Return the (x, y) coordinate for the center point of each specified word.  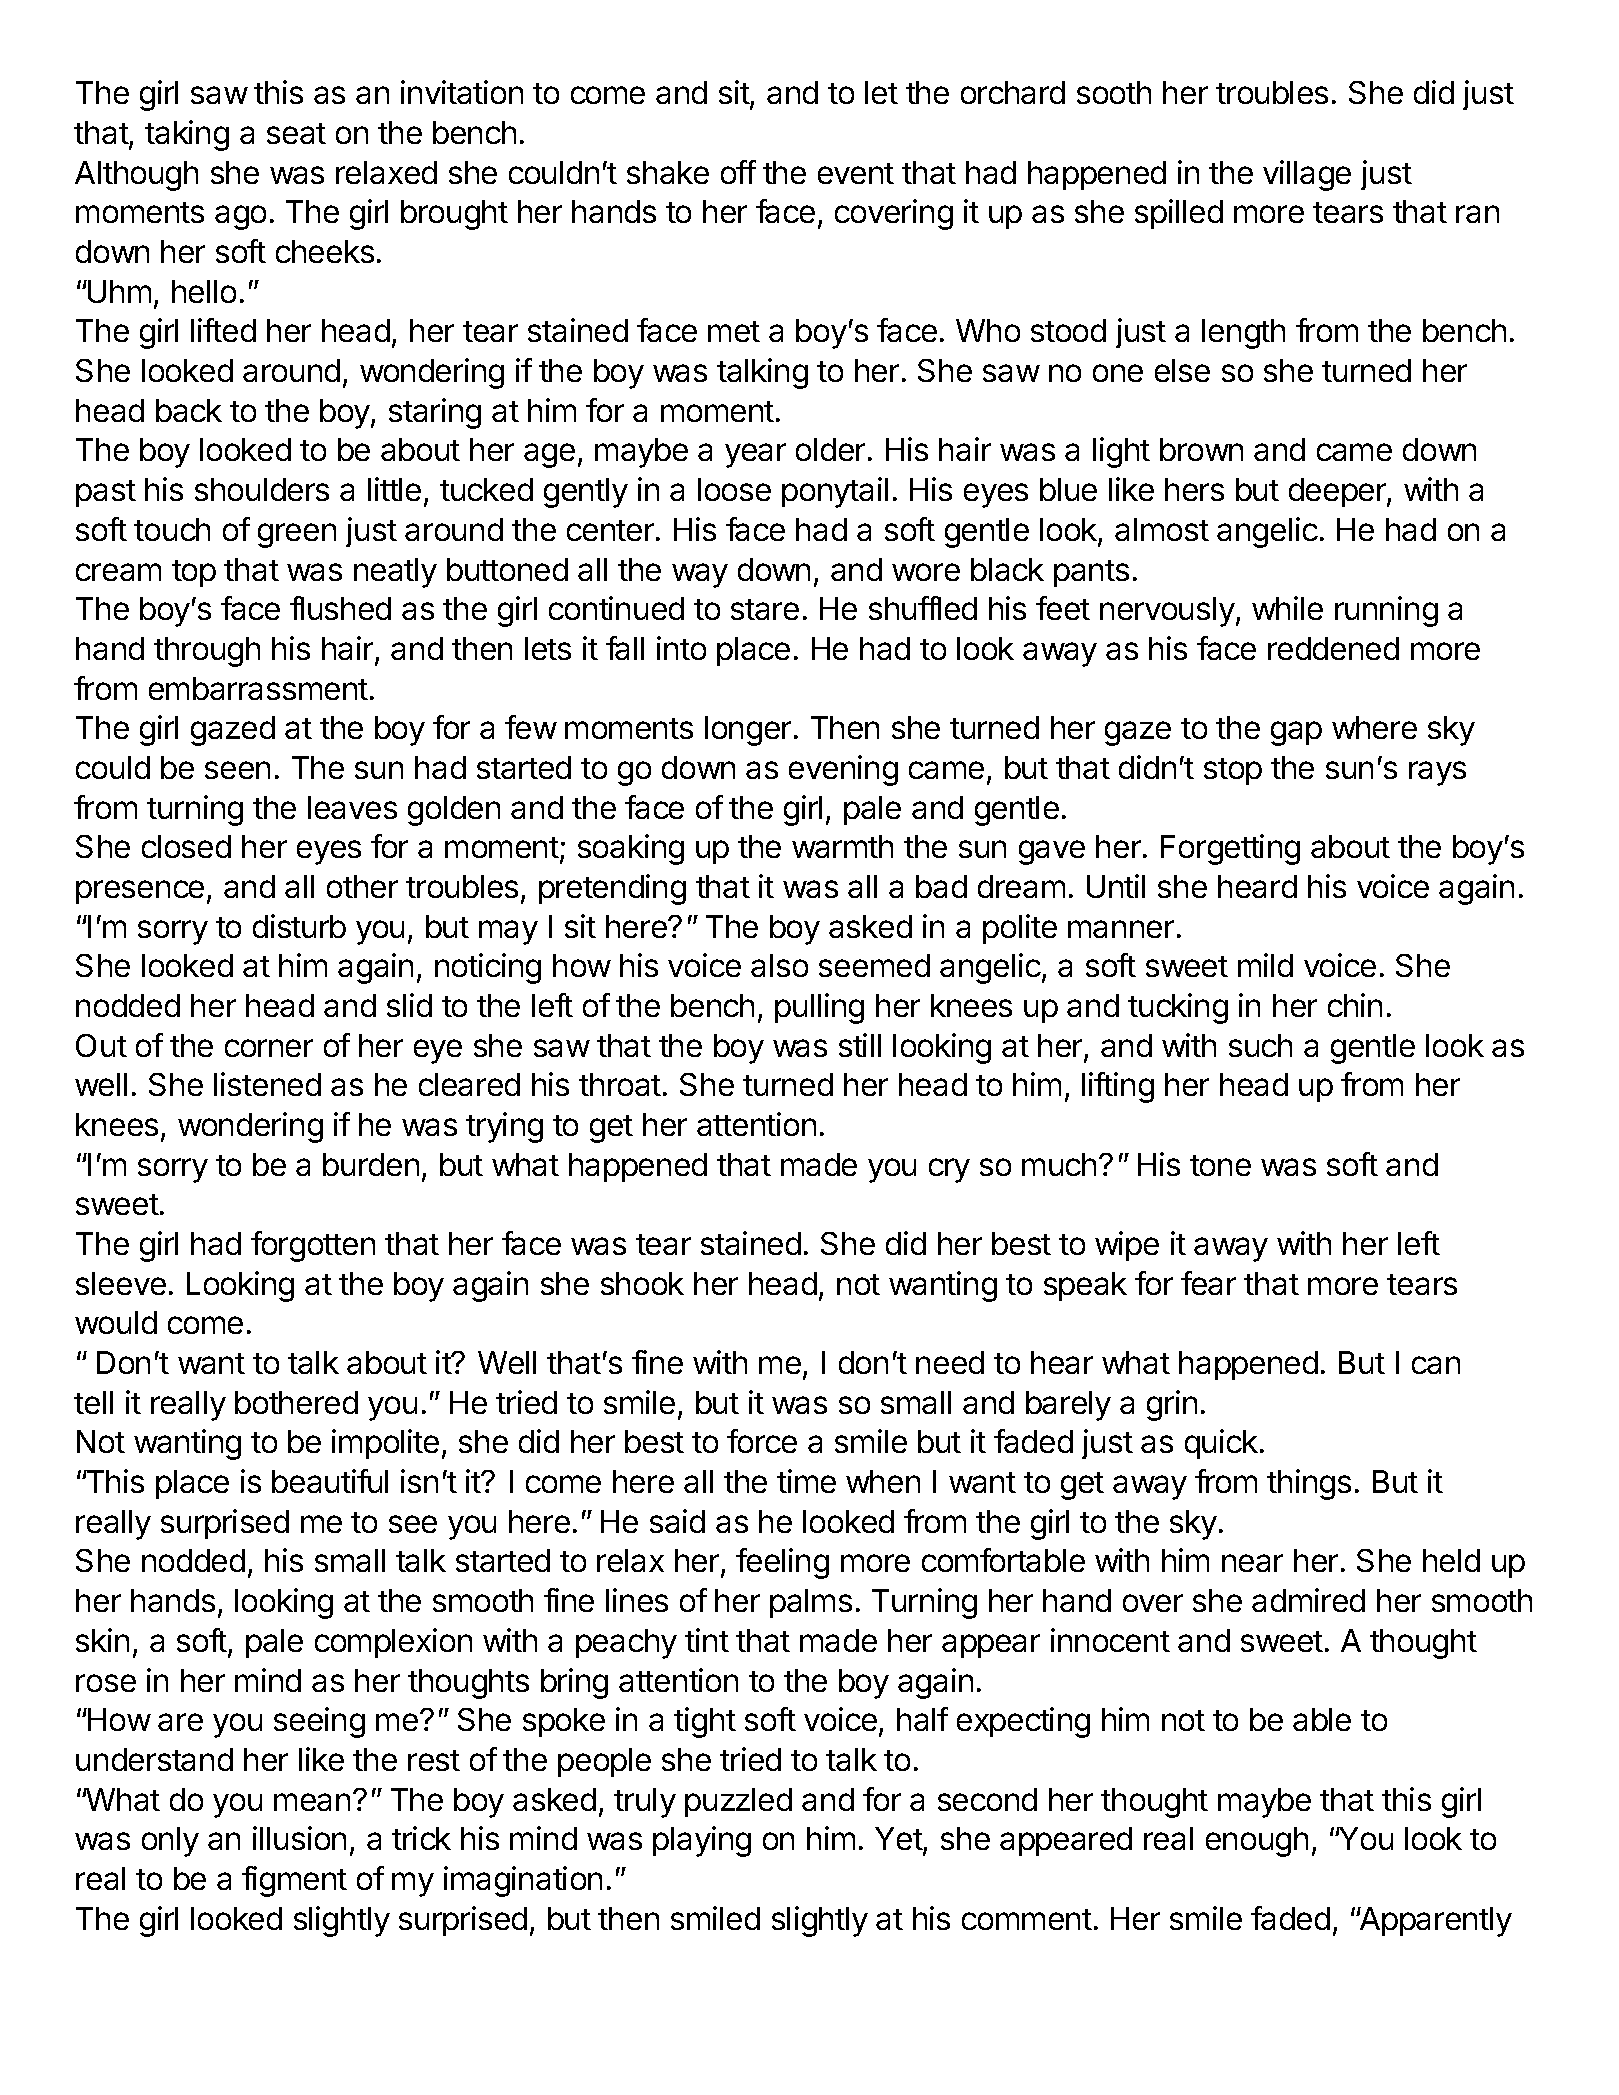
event (856, 173)
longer (748, 731)
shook (642, 1283)
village (1307, 175)
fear (1208, 1283)
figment (294, 1881)
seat (296, 133)
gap (1296, 733)
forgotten (313, 1246)
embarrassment (258, 688)
